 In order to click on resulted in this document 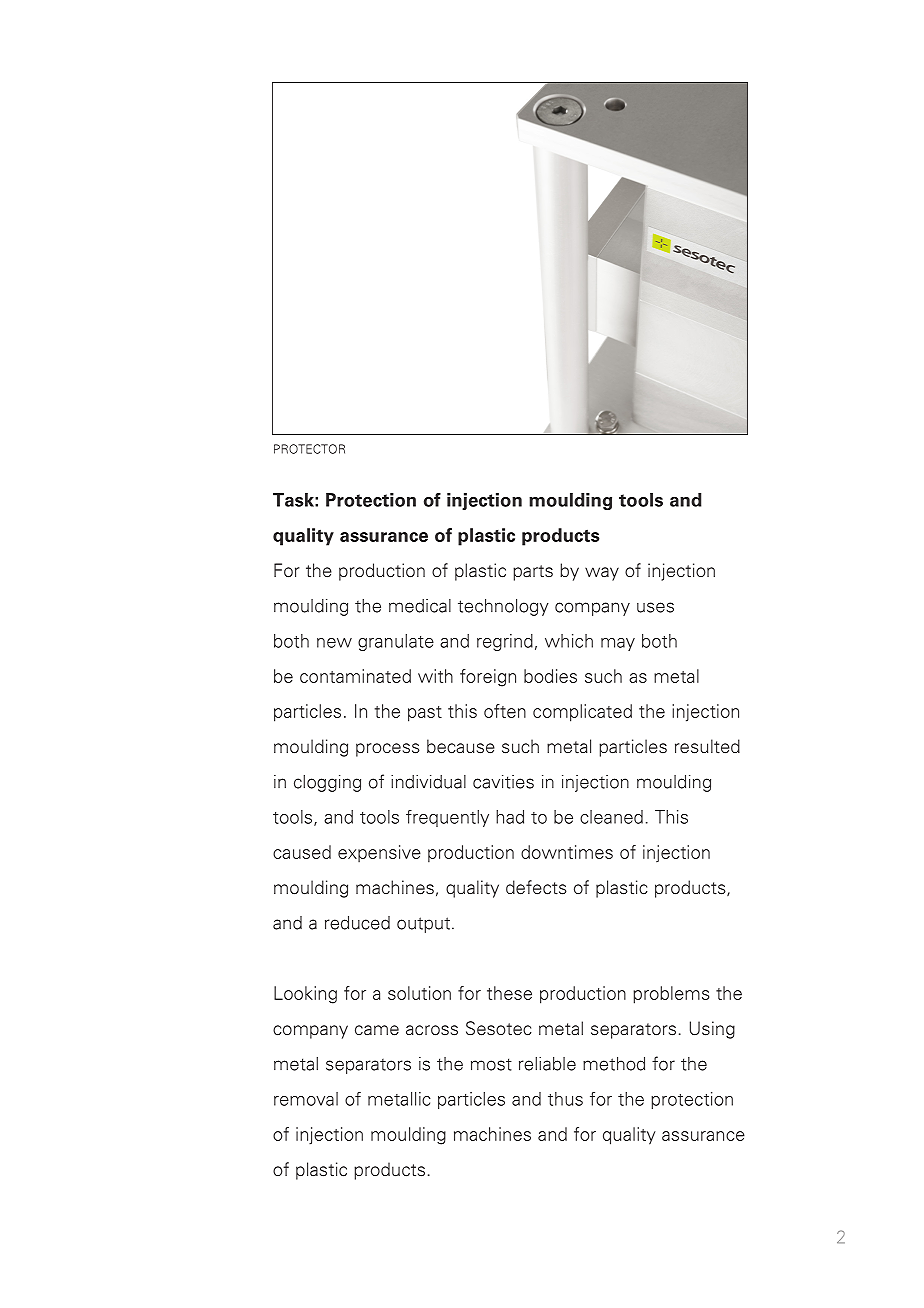, I will do `click(707, 746)`.
